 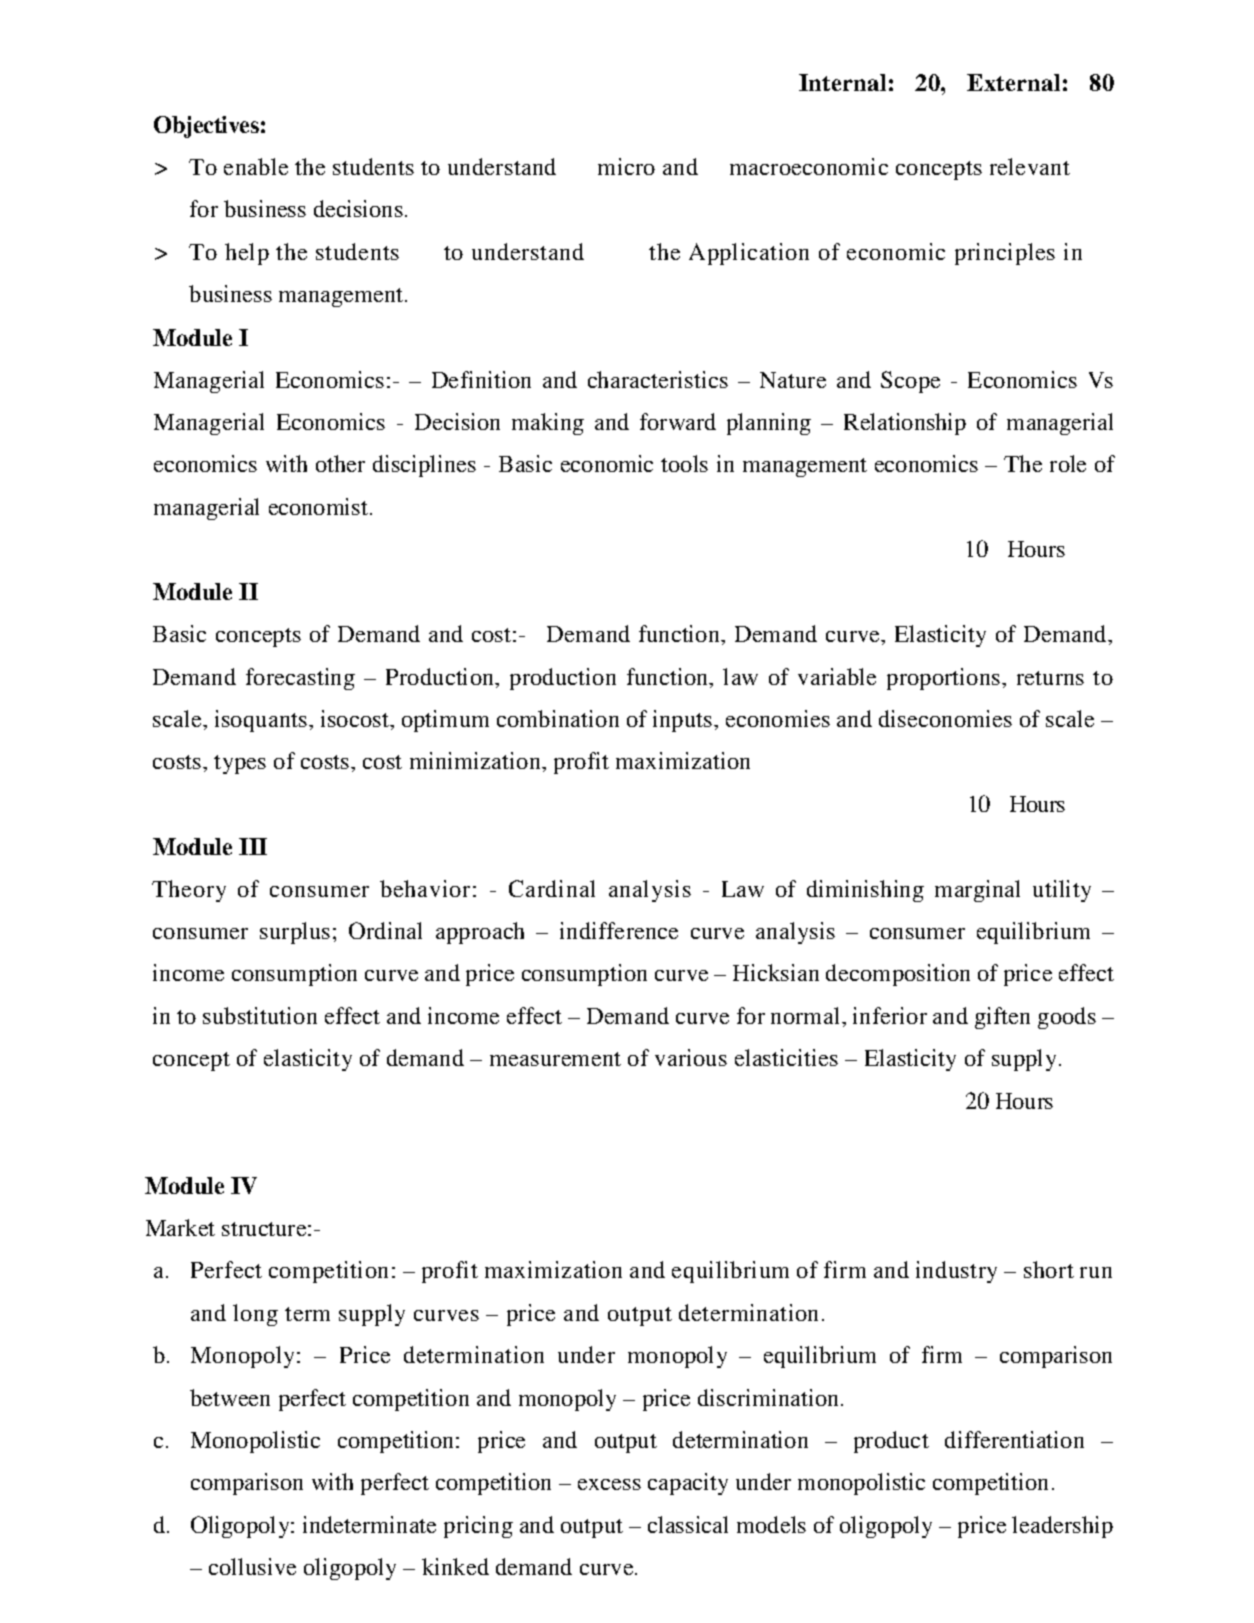 I want to click on enable, so click(x=256, y=166).
